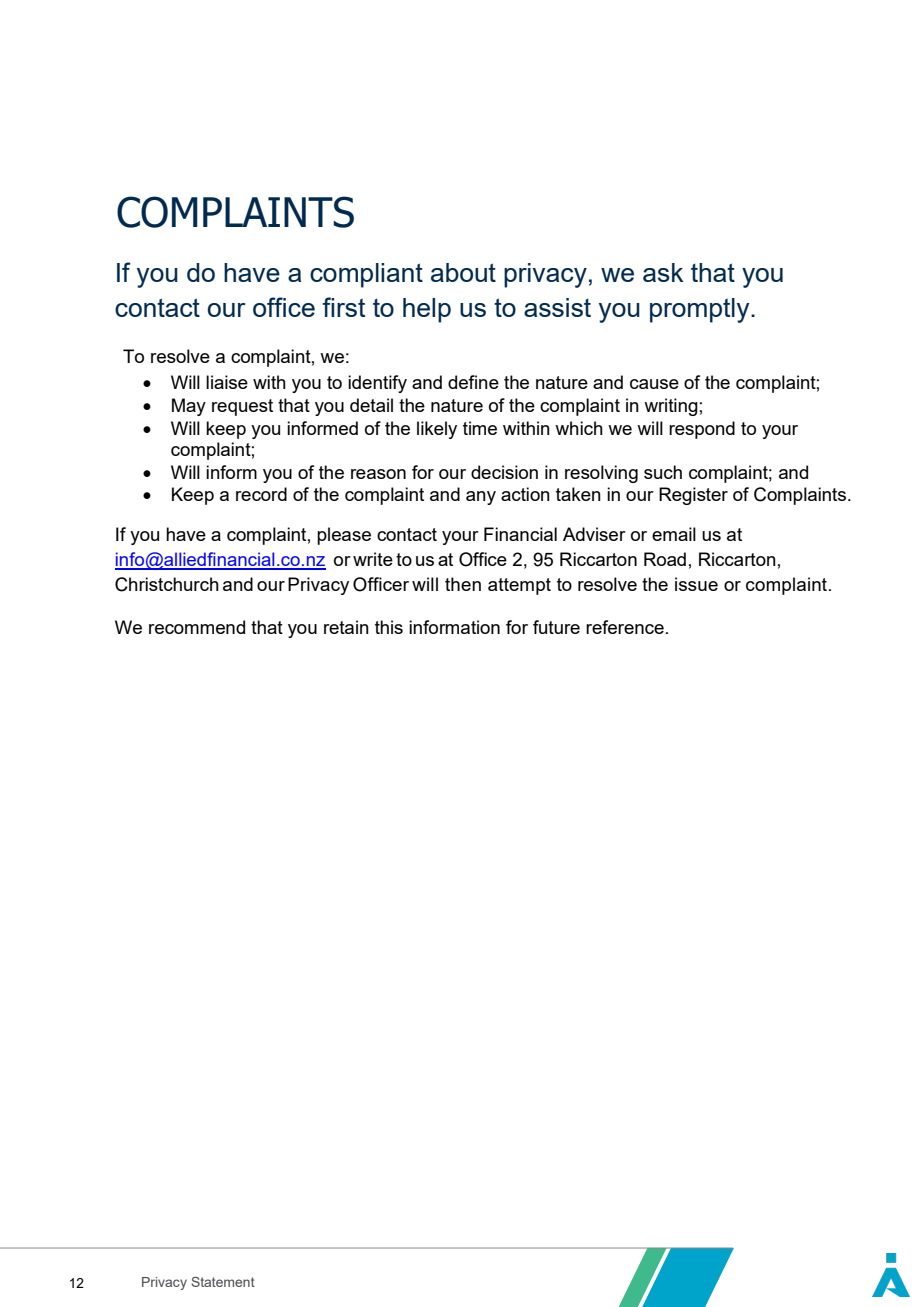 This page has width=924, height=1307. What do you see at coordinates (261, 494) in the page?
I see `record` at bounding box center [261, 494].
